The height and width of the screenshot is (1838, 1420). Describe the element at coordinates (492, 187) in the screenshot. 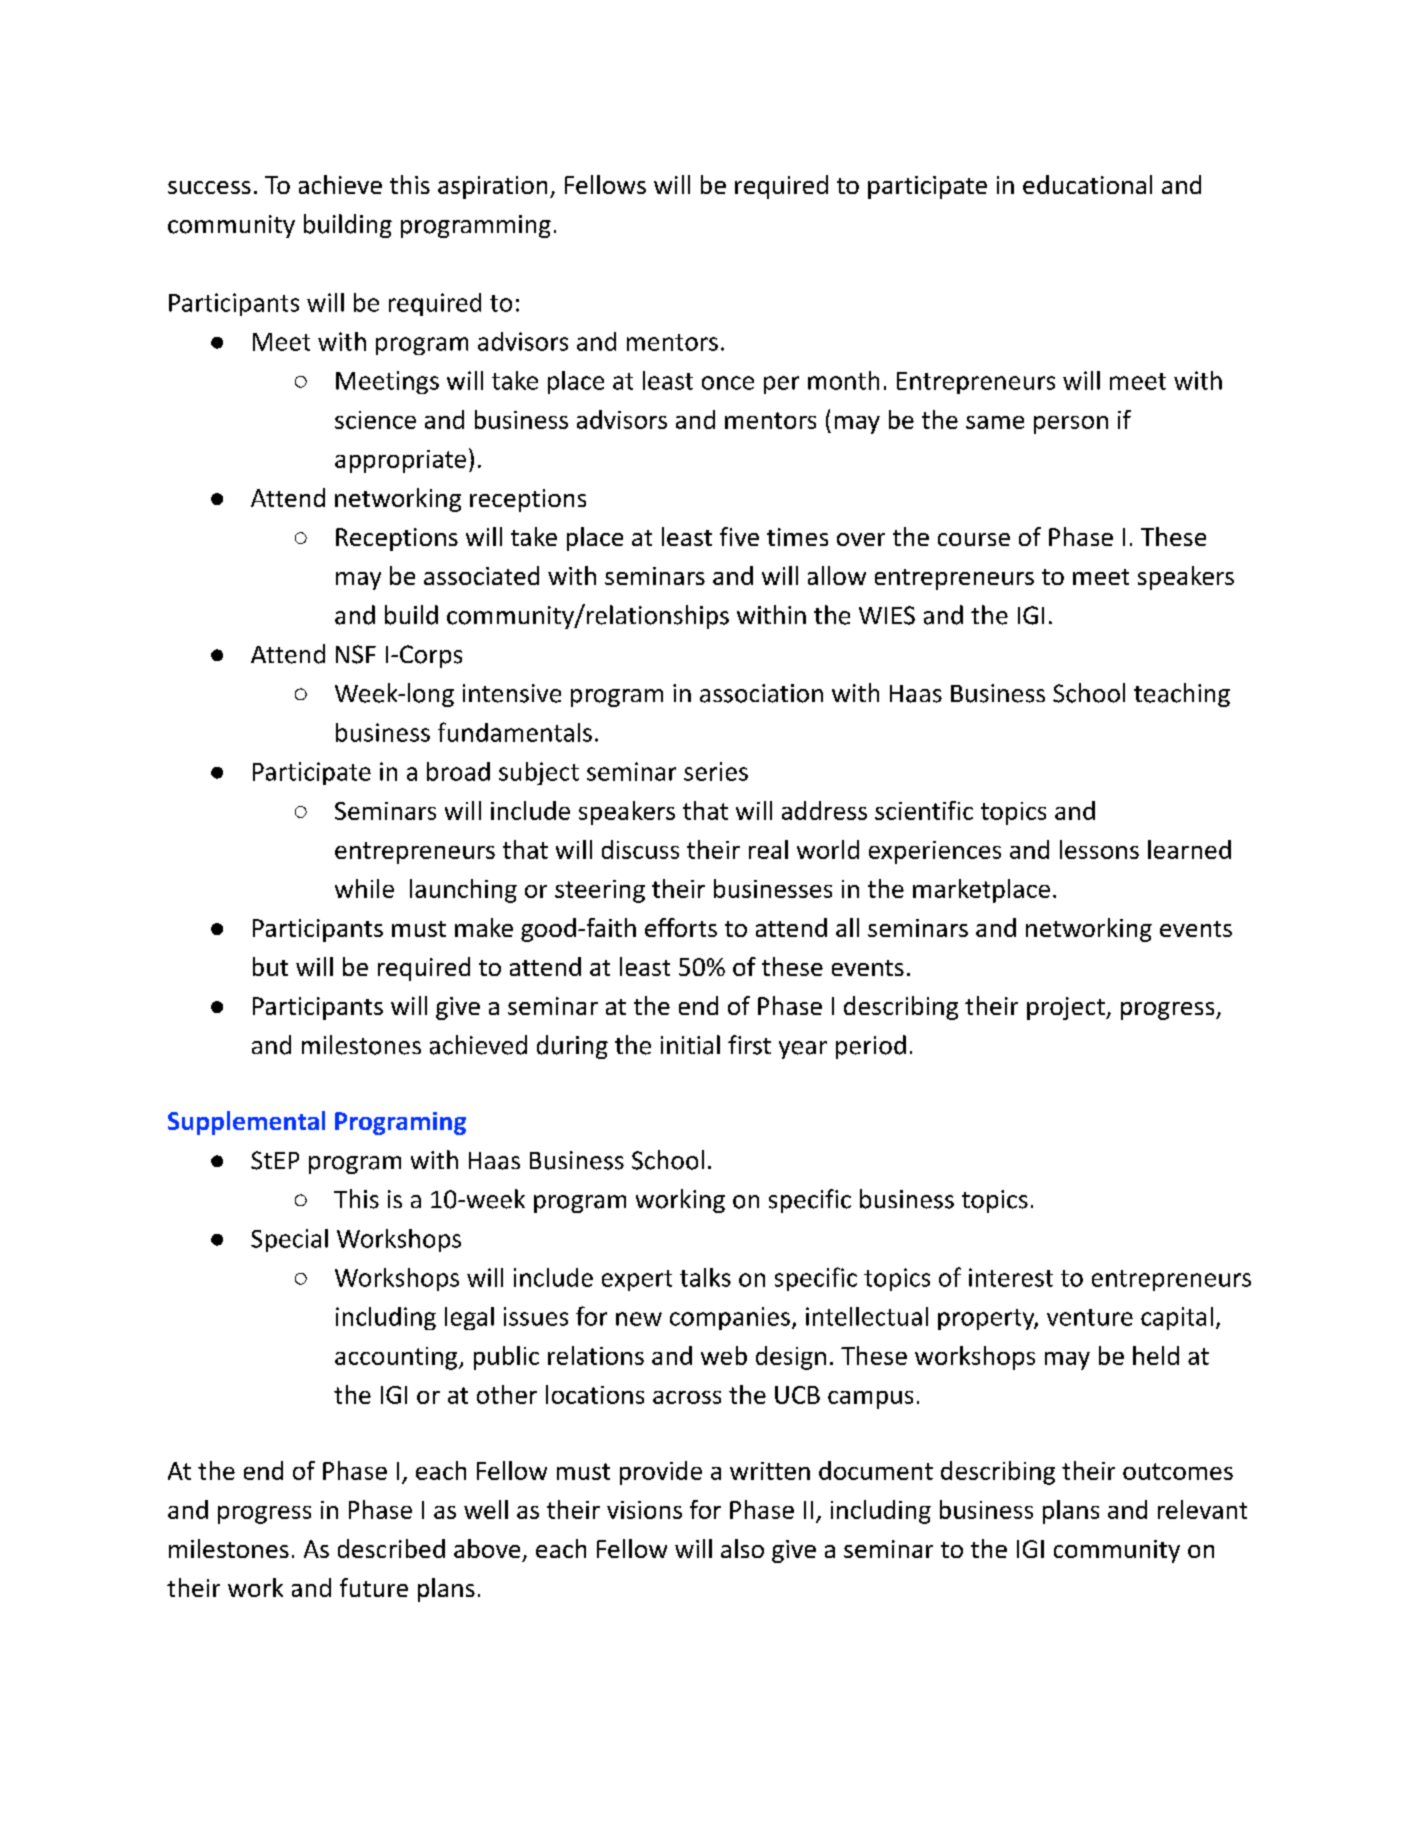

I see `aspiration` at that location.
